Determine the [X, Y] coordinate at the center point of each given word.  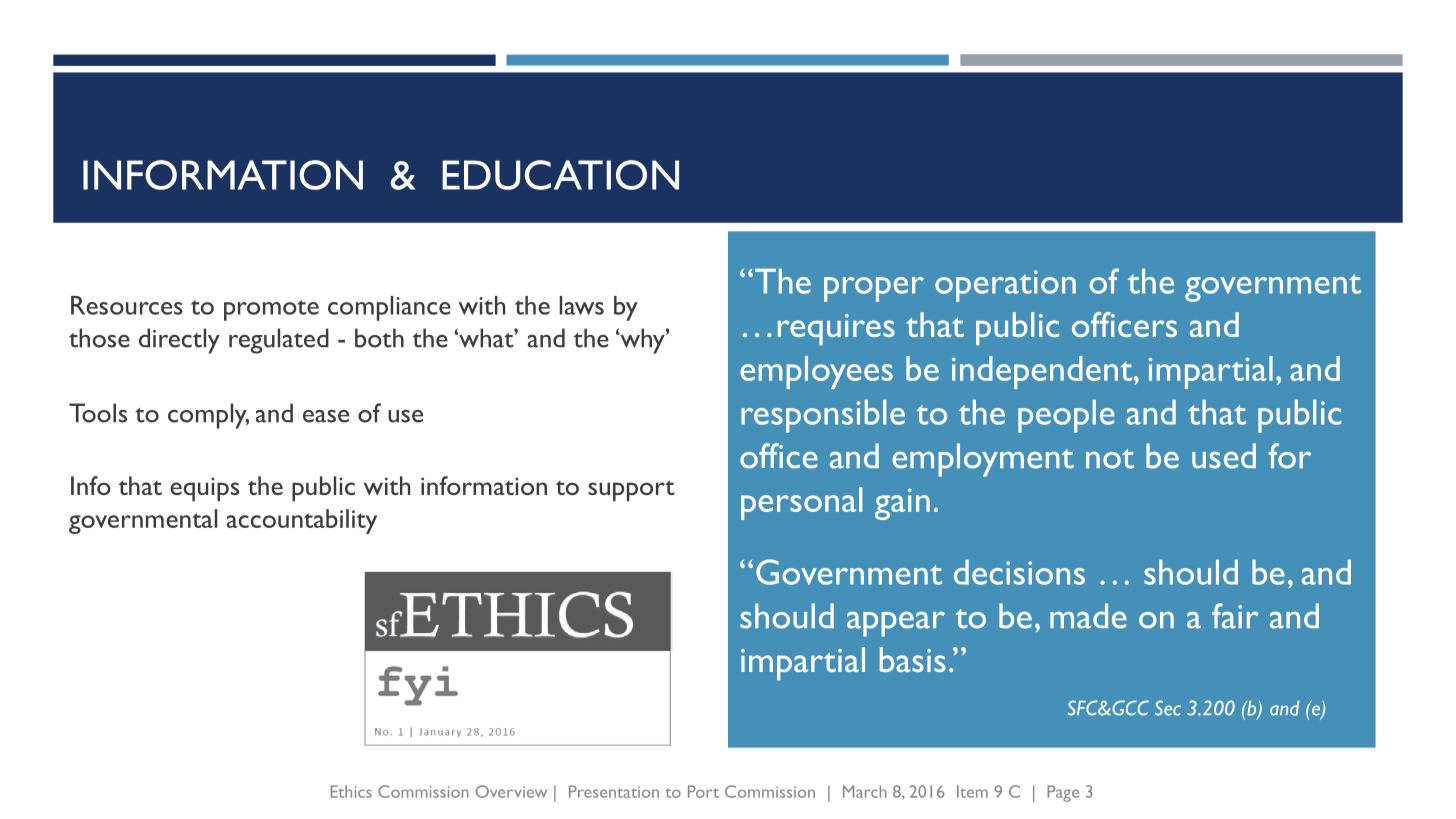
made [1088, 616]
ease [326, 416]
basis [913, 659]
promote [271, 310]
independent [1043, 372]
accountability [302, 521]
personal [801, 503]
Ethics [351, 791]
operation [1005, 286]
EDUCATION [560, 175]
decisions [1019, 572]
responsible [823, 416]
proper [874, 289]
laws [582, 305]
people [1066, 416]
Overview [511, 791]
